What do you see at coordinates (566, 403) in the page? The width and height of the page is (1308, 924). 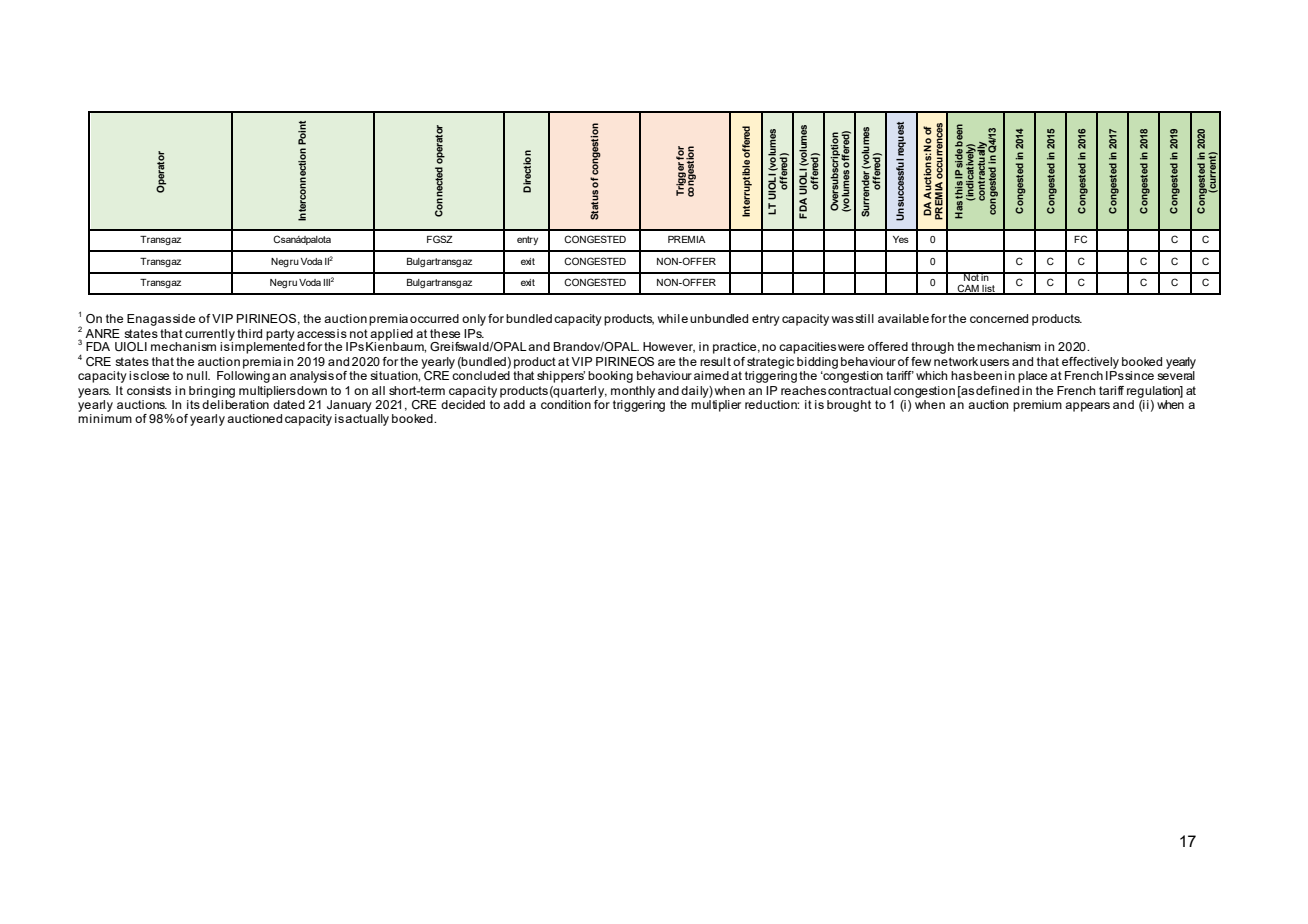 I see `condition` at bounding box center [566, 403].
